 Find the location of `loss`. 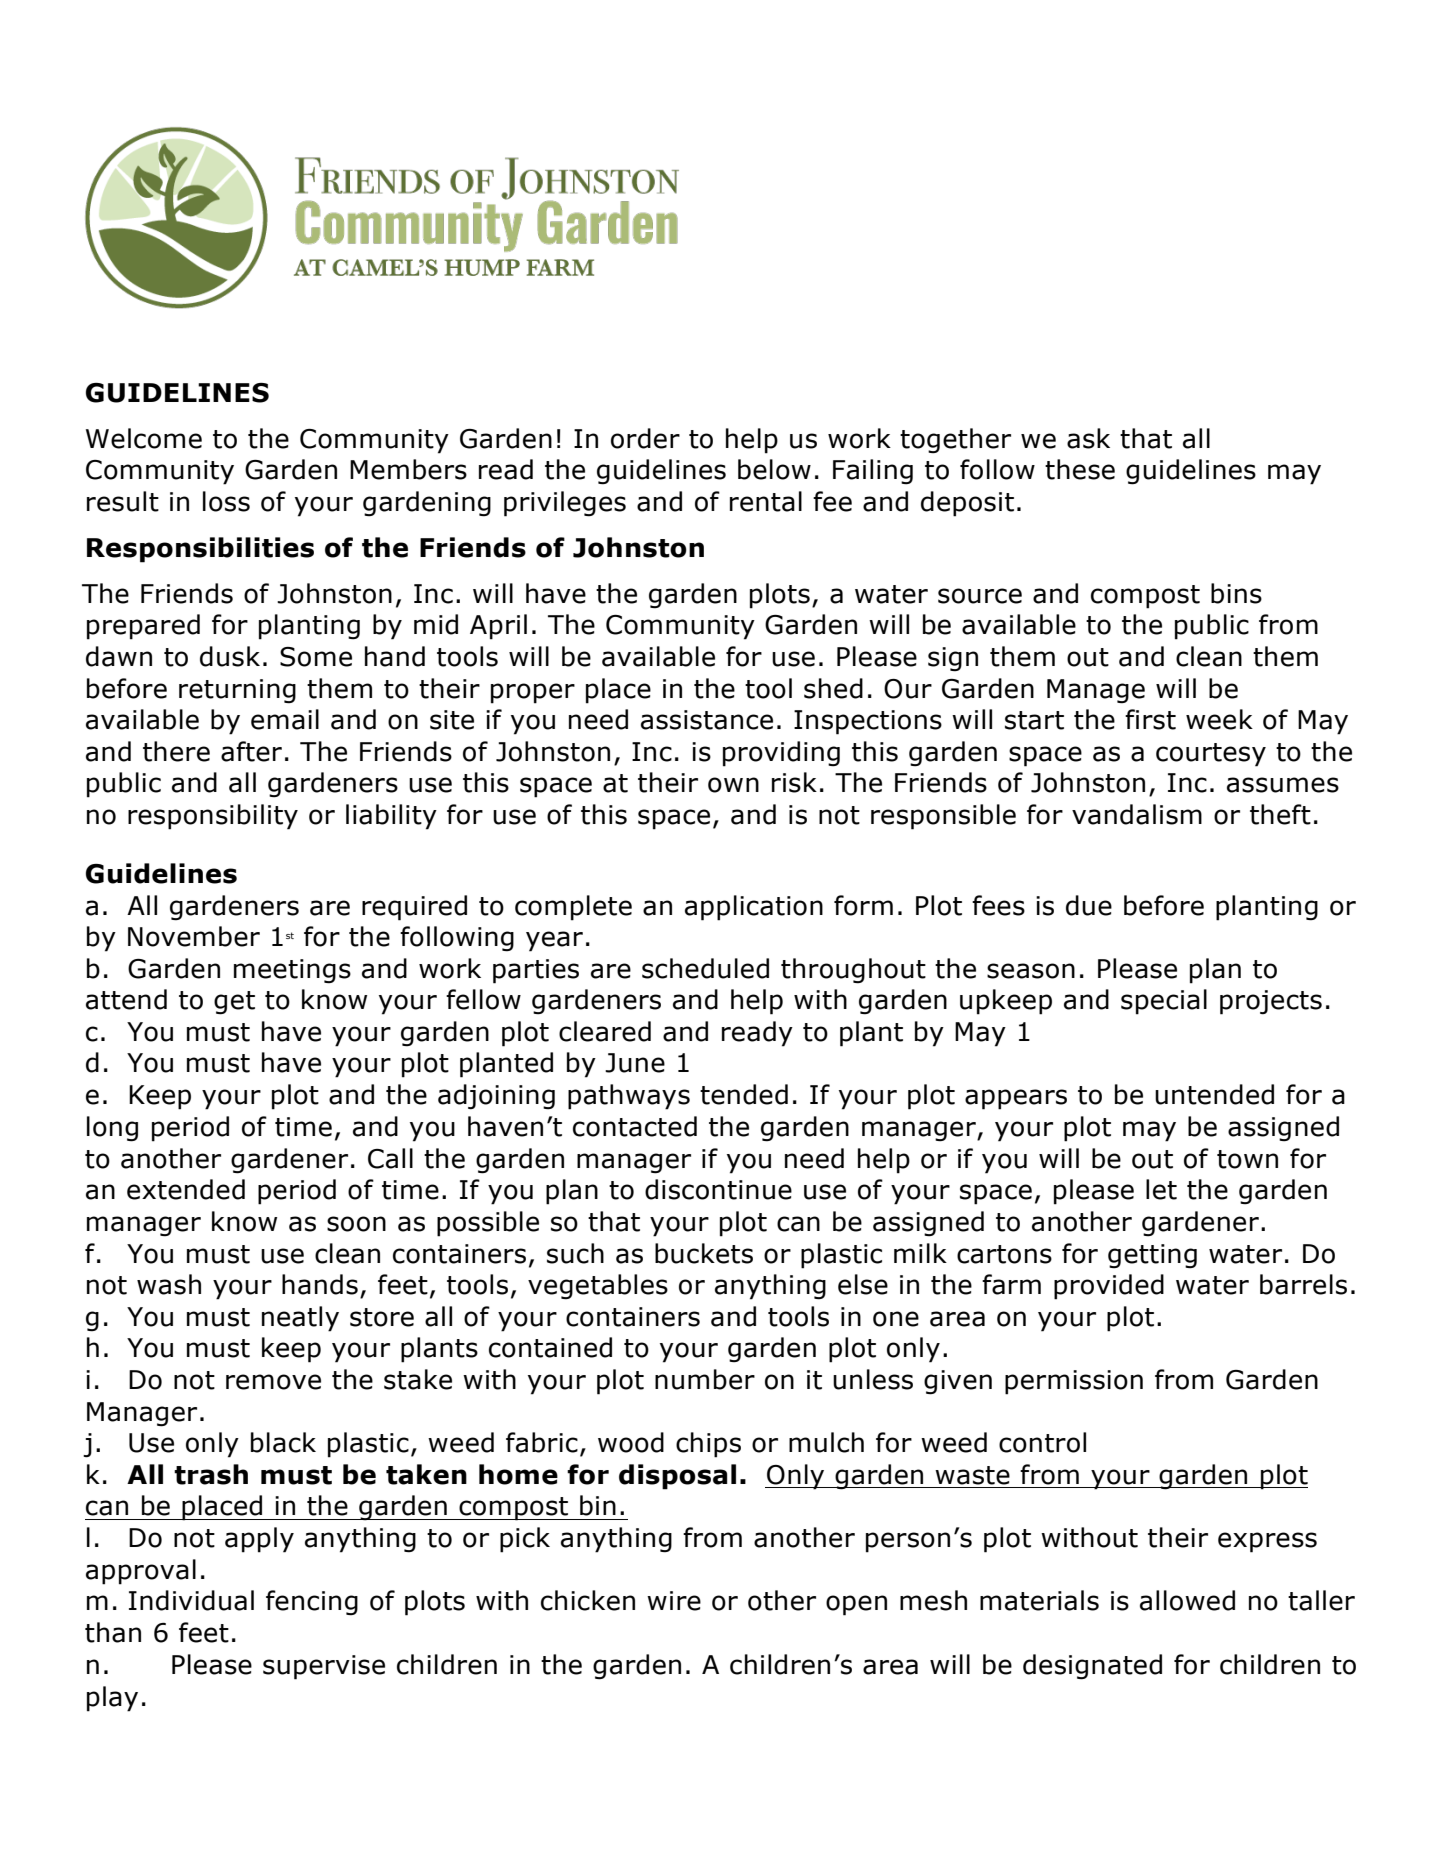

loss is located at coordinates (226, 501).
